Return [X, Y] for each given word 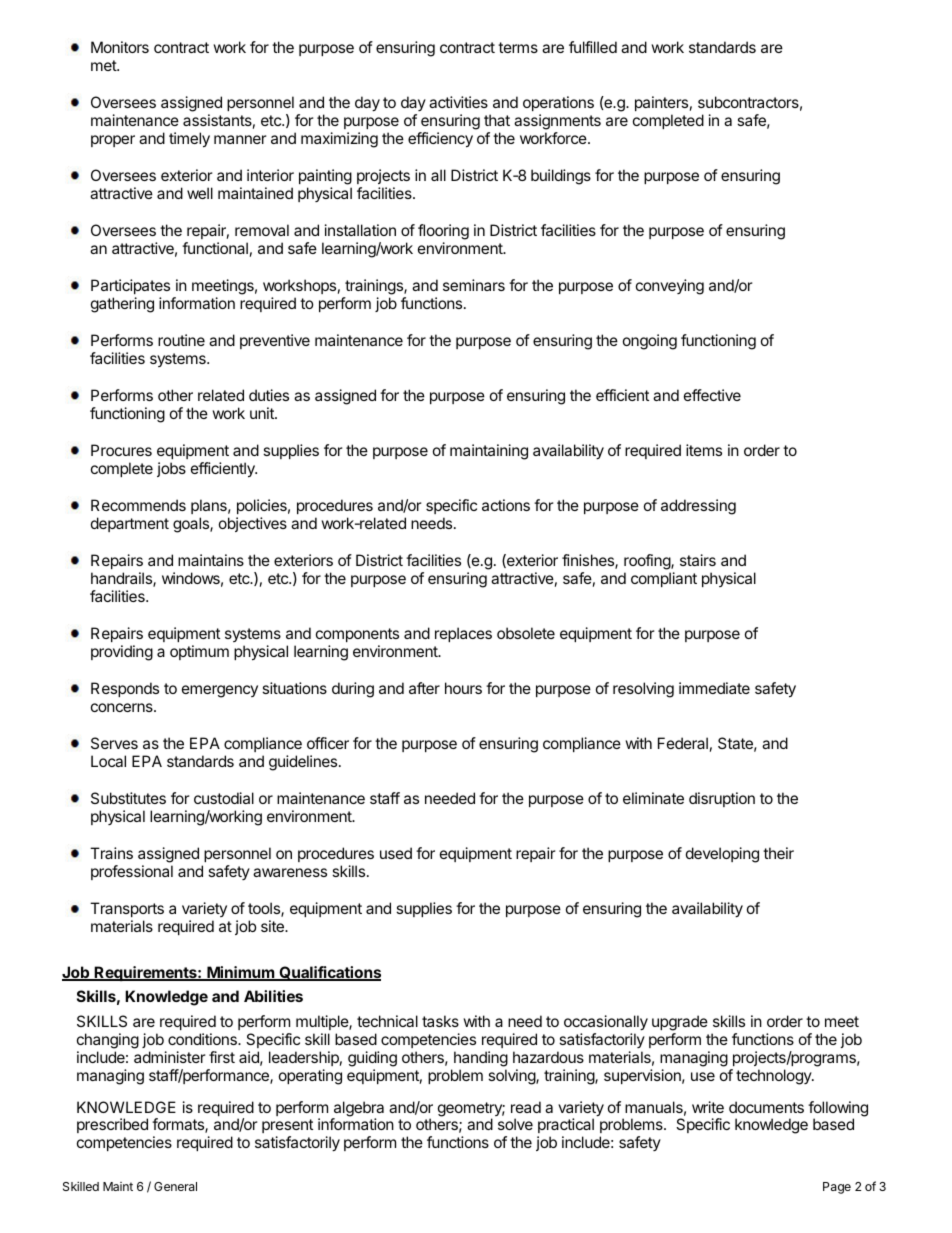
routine [181, 340]
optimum [199, 652]
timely [189, 140]
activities [458, 102]
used [396, 853]
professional [132, 872]
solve [515, 1124]
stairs [698, 560]
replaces [463, 634]
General [175, 1186]
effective [712, 395]
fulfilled [593, 47]
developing [722, 855]
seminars [474, 285]
